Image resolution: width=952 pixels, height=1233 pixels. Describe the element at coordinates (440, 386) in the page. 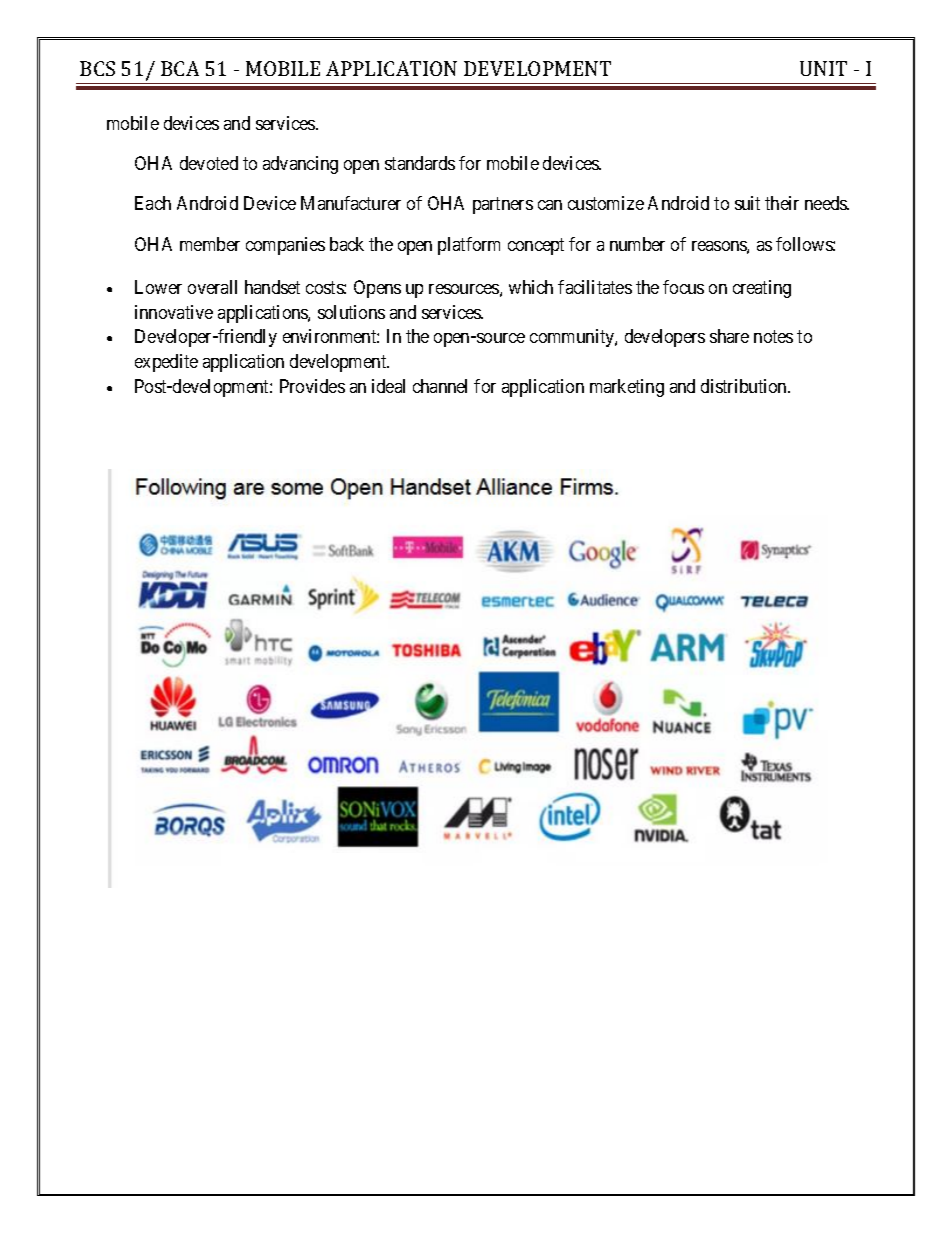

I see `channel` at that location.
